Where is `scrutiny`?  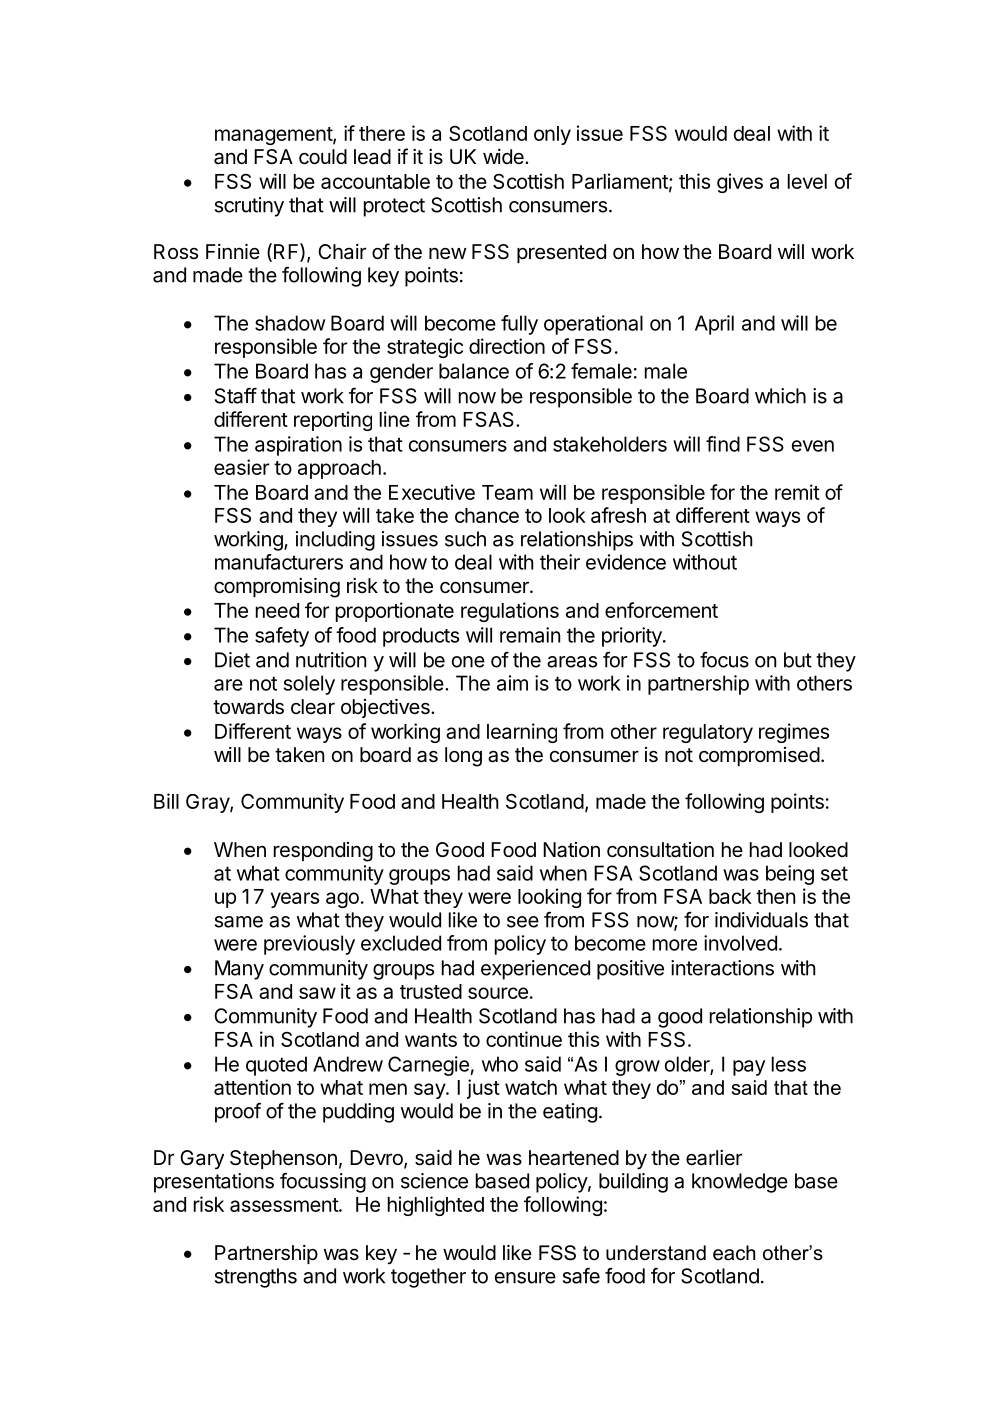 scrutiny is located at coordinates (249, 207).
